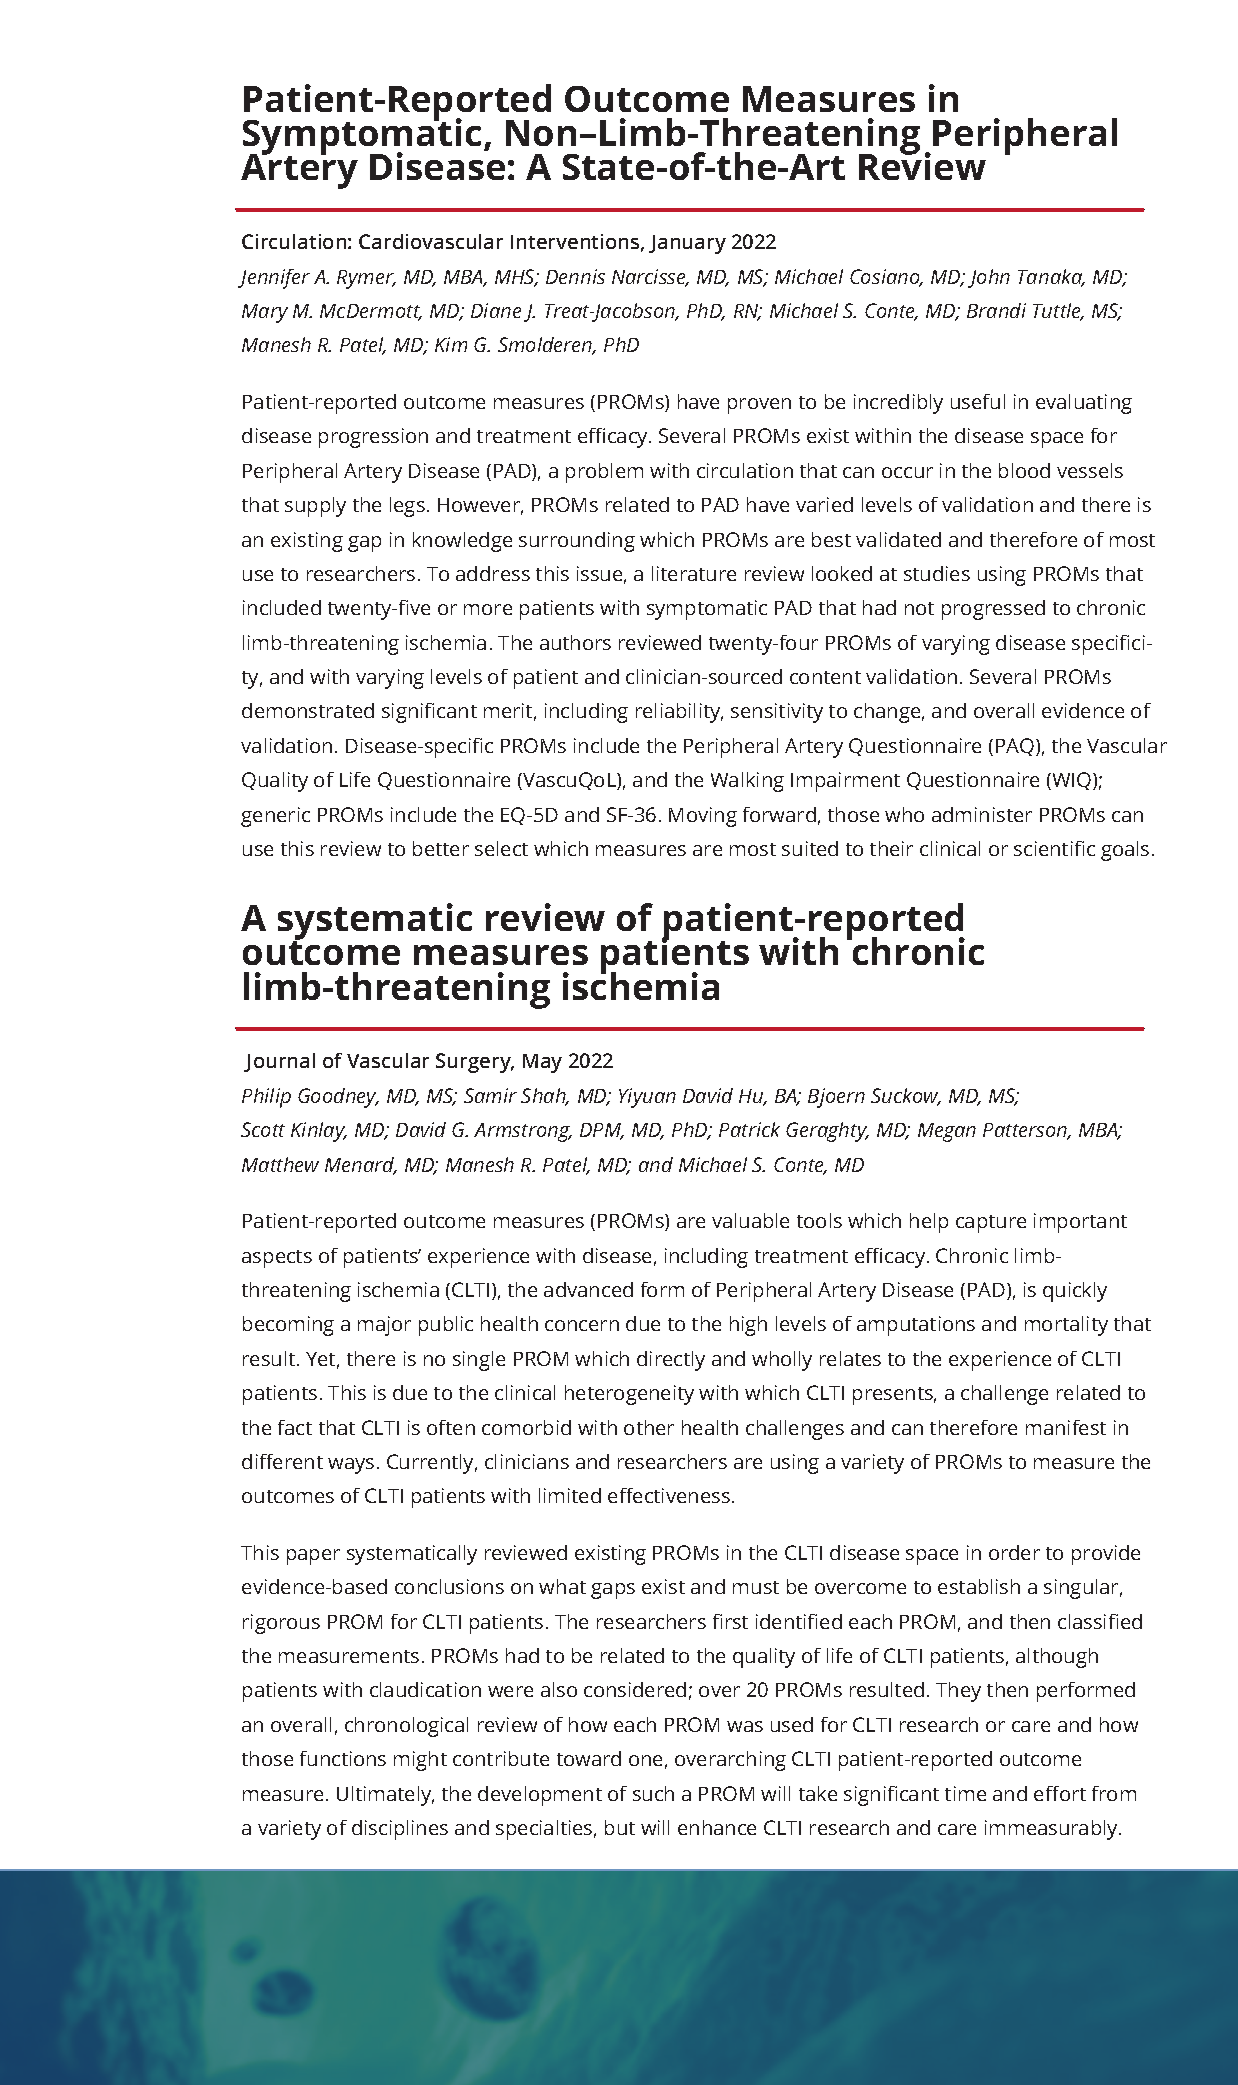  Describe the element at coordinates (384, 1326) in the screenshot. I see `major` at that location.
